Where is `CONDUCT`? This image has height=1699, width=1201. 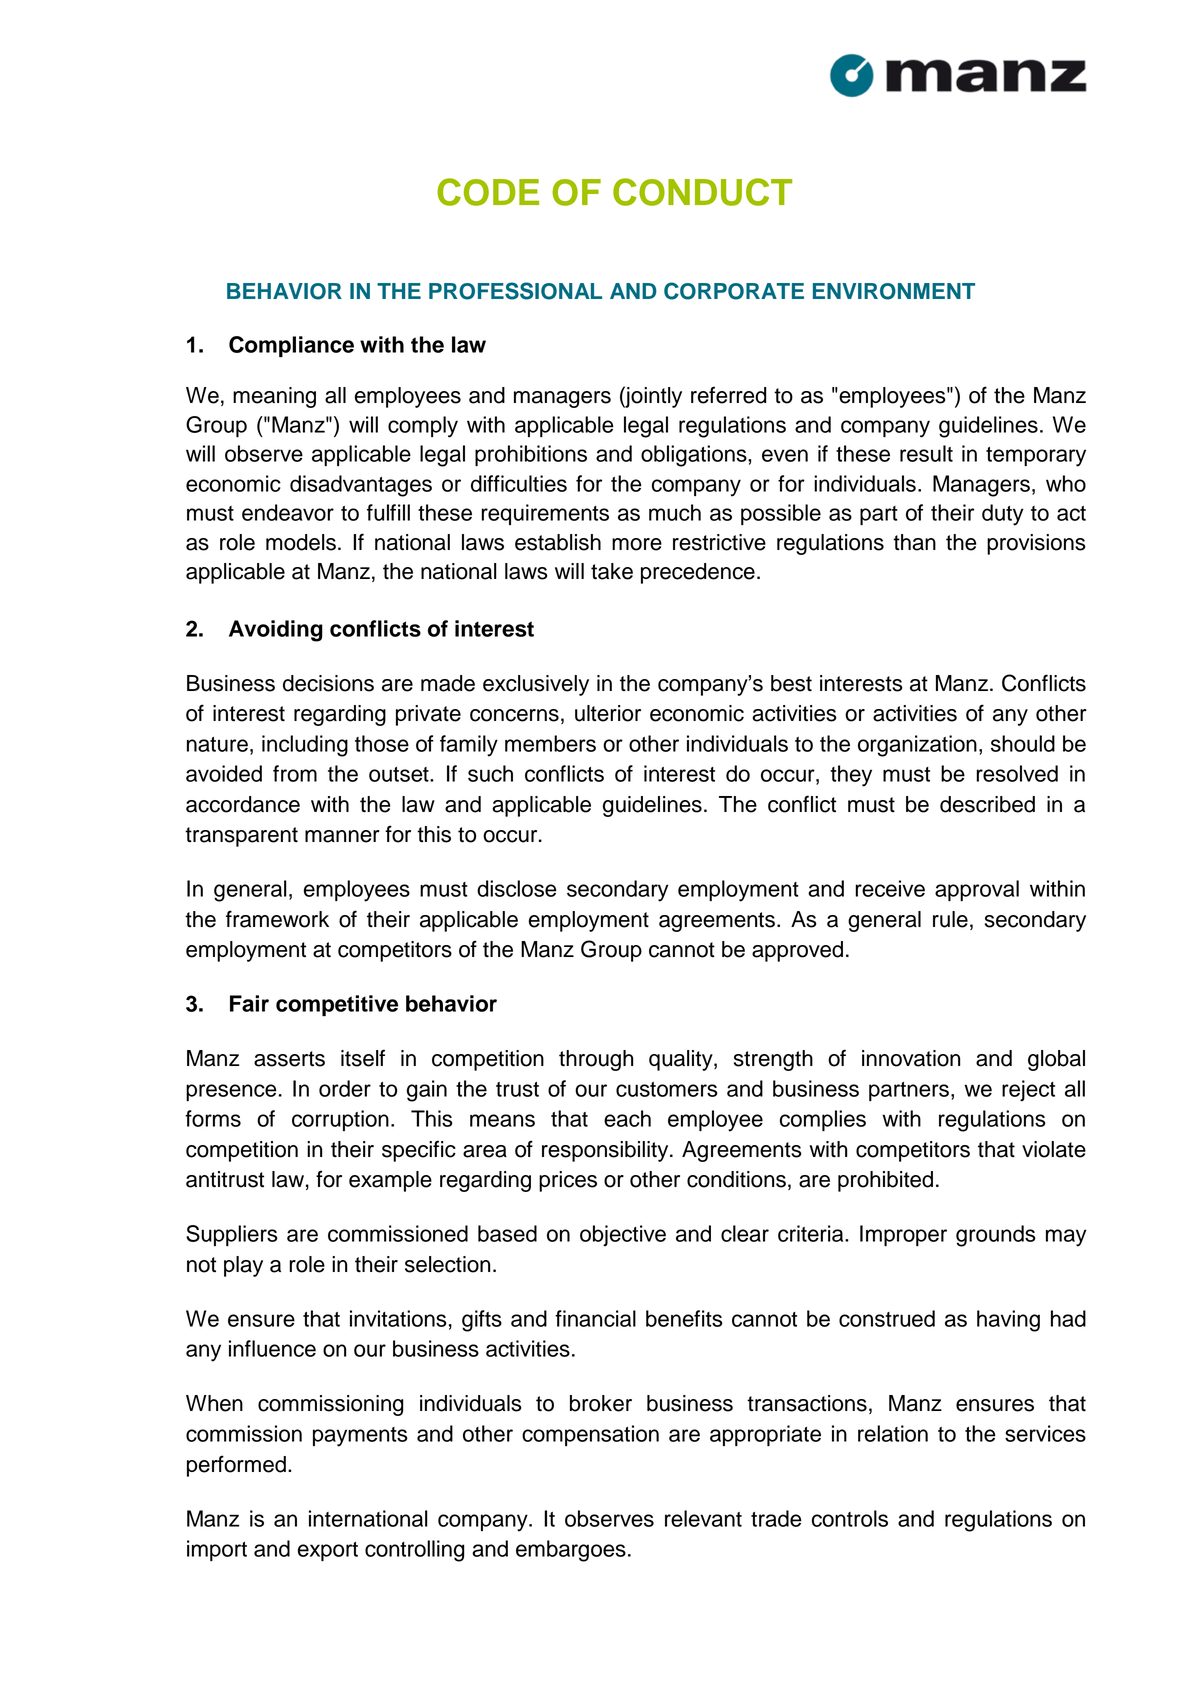 CONDUCT is located at coordinates (702, 192).
